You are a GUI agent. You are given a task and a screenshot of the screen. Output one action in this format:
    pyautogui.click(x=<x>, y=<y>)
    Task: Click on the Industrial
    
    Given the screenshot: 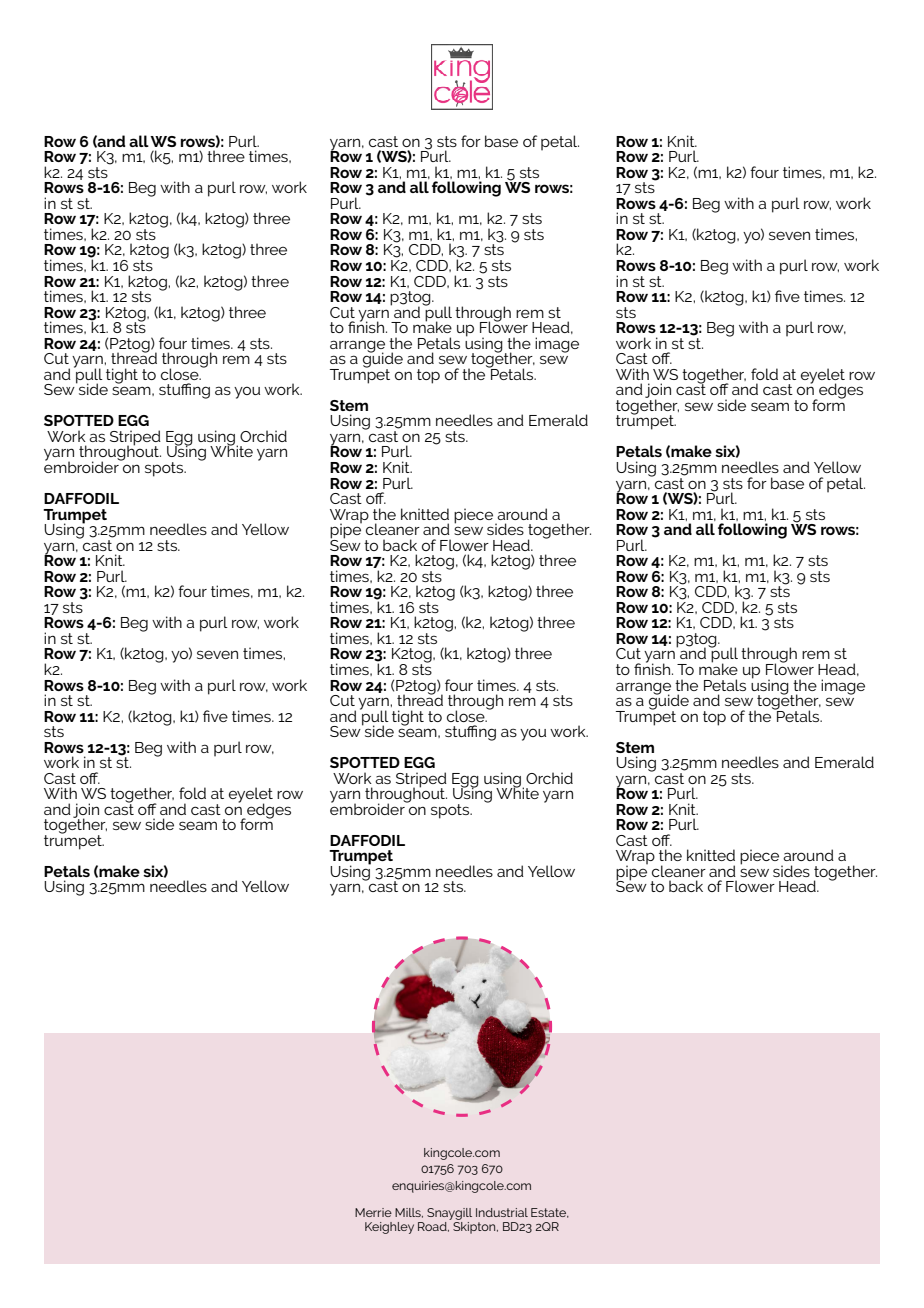 What is the action you would take?
    pyautogui.click(x=502, y=1212)
